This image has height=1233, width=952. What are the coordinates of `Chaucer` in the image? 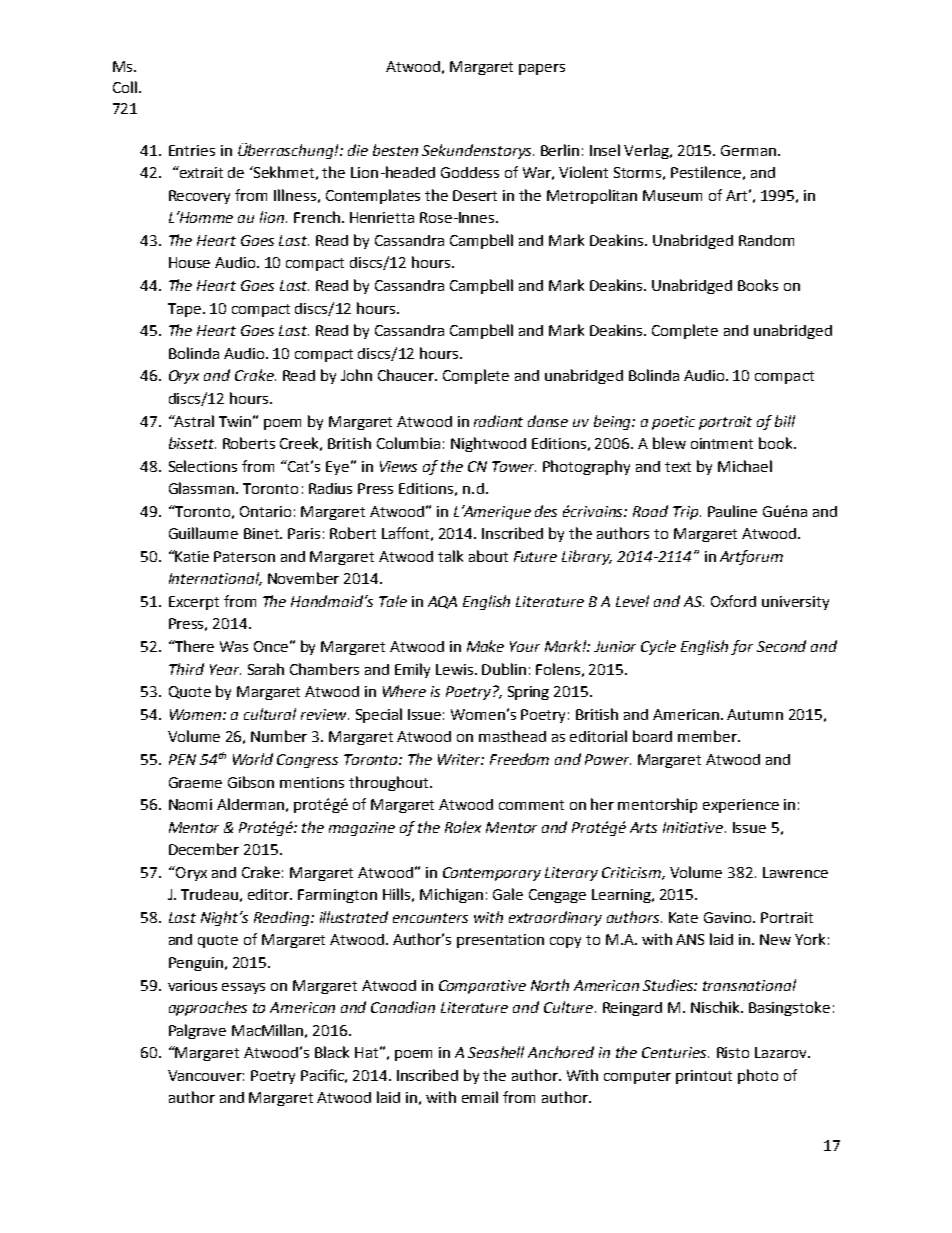 It's located at (407, 375).
